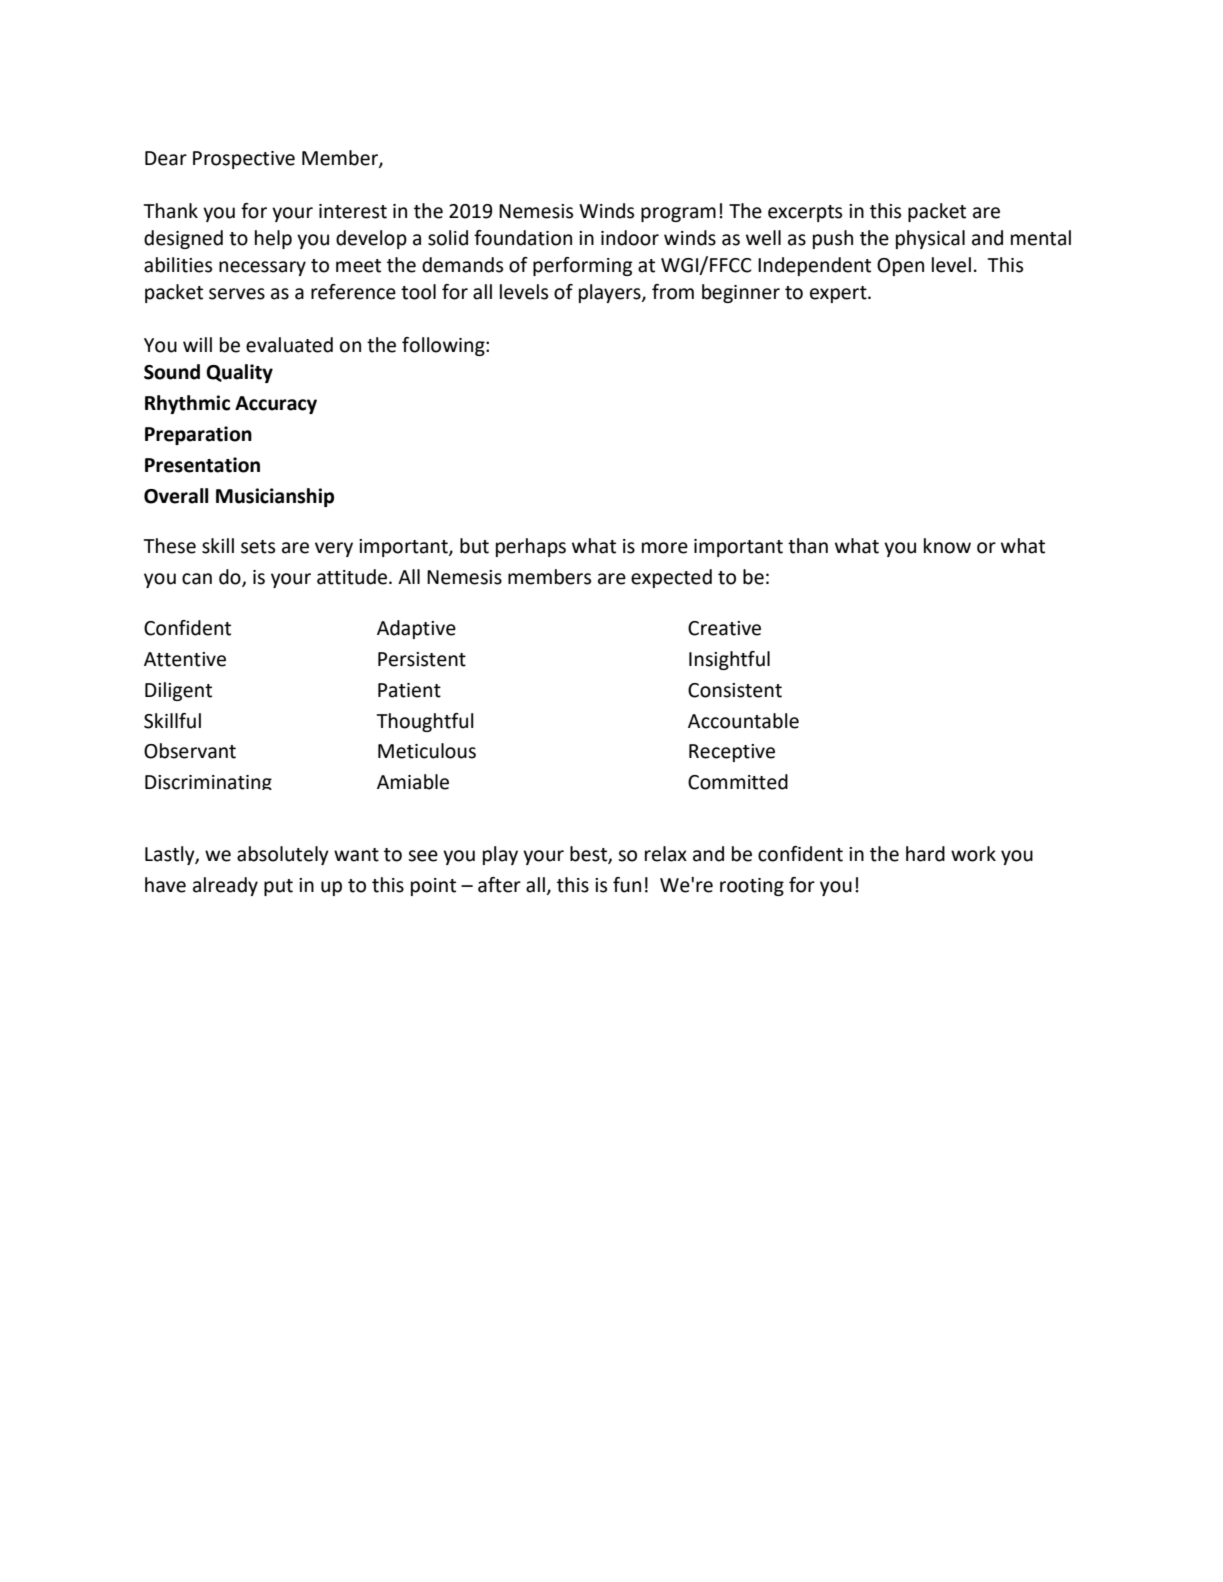 Image resolution: width=1223 pixels, height=1582 pixels. I want to click on Accountable, so click(743, 721).
